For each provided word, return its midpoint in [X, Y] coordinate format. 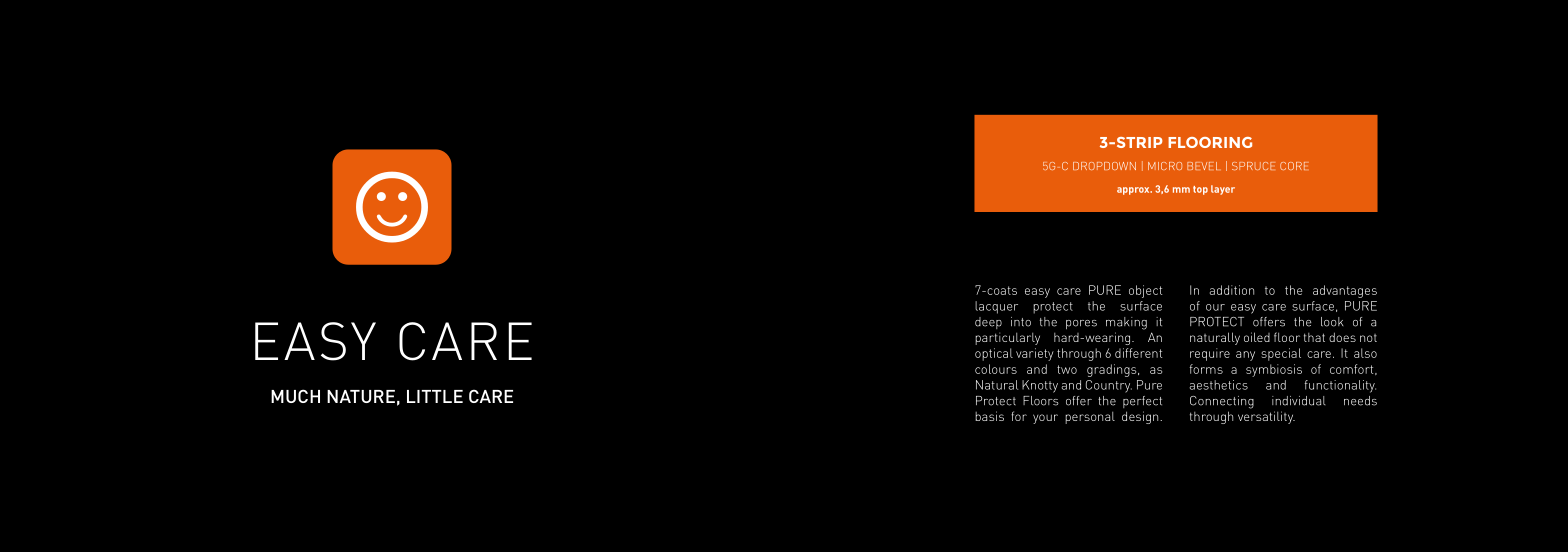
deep [988, 323]
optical [994, 354]
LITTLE [435, 396]
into [1021, 322]
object [1145, 291]
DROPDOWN [1104, 166]
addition [1232, 290]
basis [989, 416]
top [1200, 190]
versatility [1266, 417]
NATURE [361, 396]
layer [1223, 190]
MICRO [1165, 166]
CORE [1294, 166]
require [1210, 354]
